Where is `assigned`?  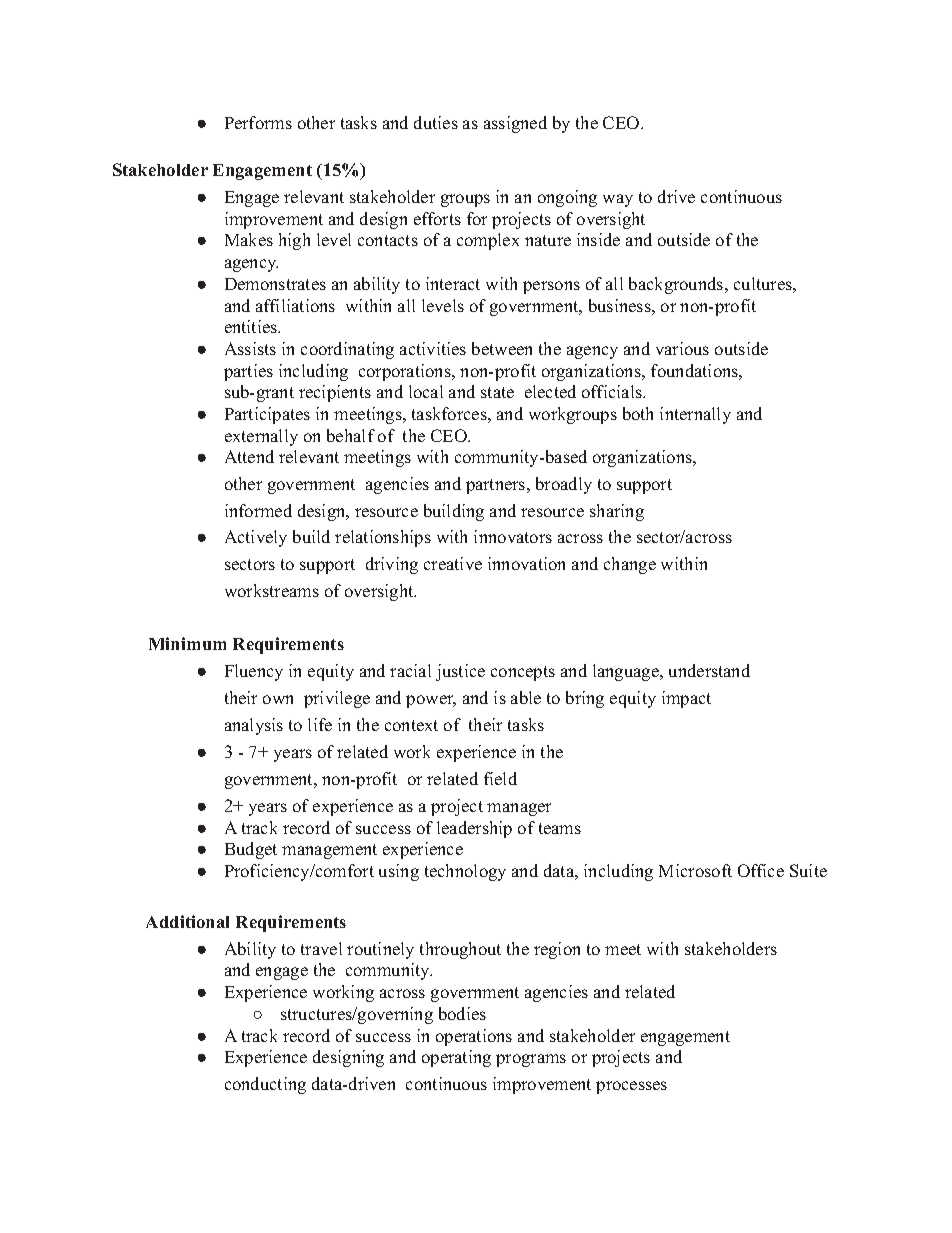 assigned is located at coordinates (515, 124).
